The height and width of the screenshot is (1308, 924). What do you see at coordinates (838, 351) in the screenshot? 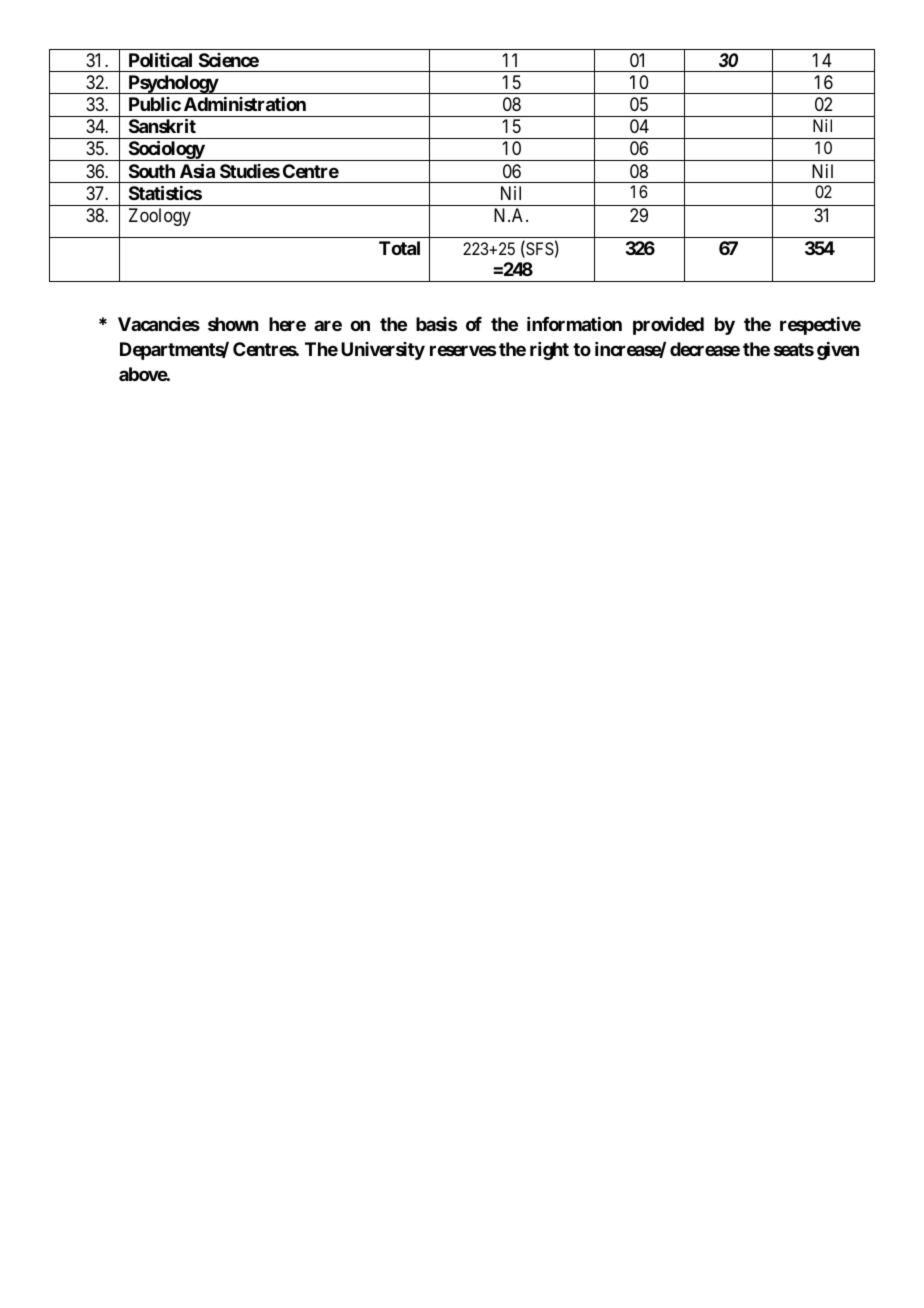
I see `given` at bounding box center [838, 351].
